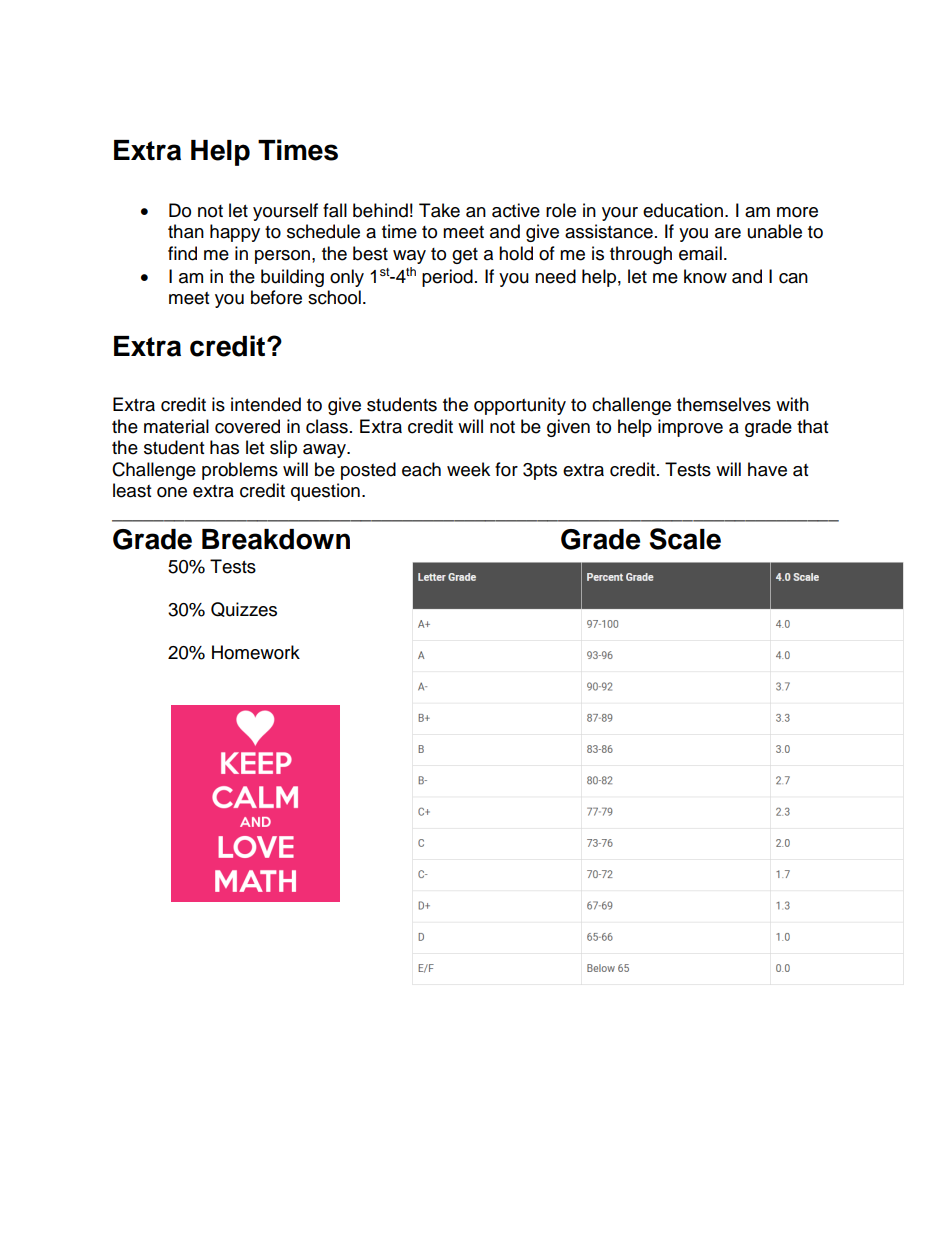 This screenshot has width=952, height=1233. Describe the element at coordinates (276, 297) in the screenshot. I see `before` at that location.
